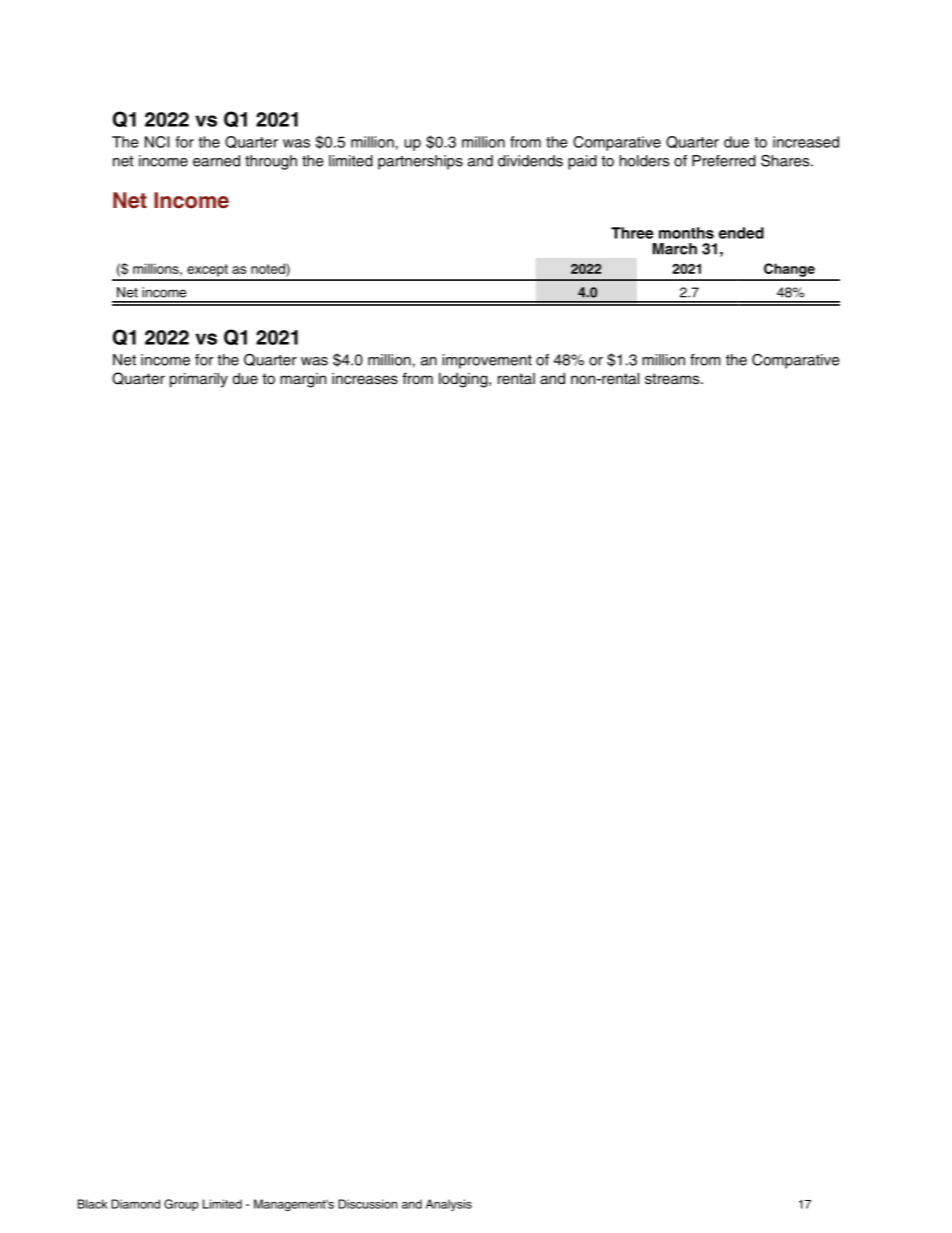  I want to click on Analysis, so click(449, 1205).
